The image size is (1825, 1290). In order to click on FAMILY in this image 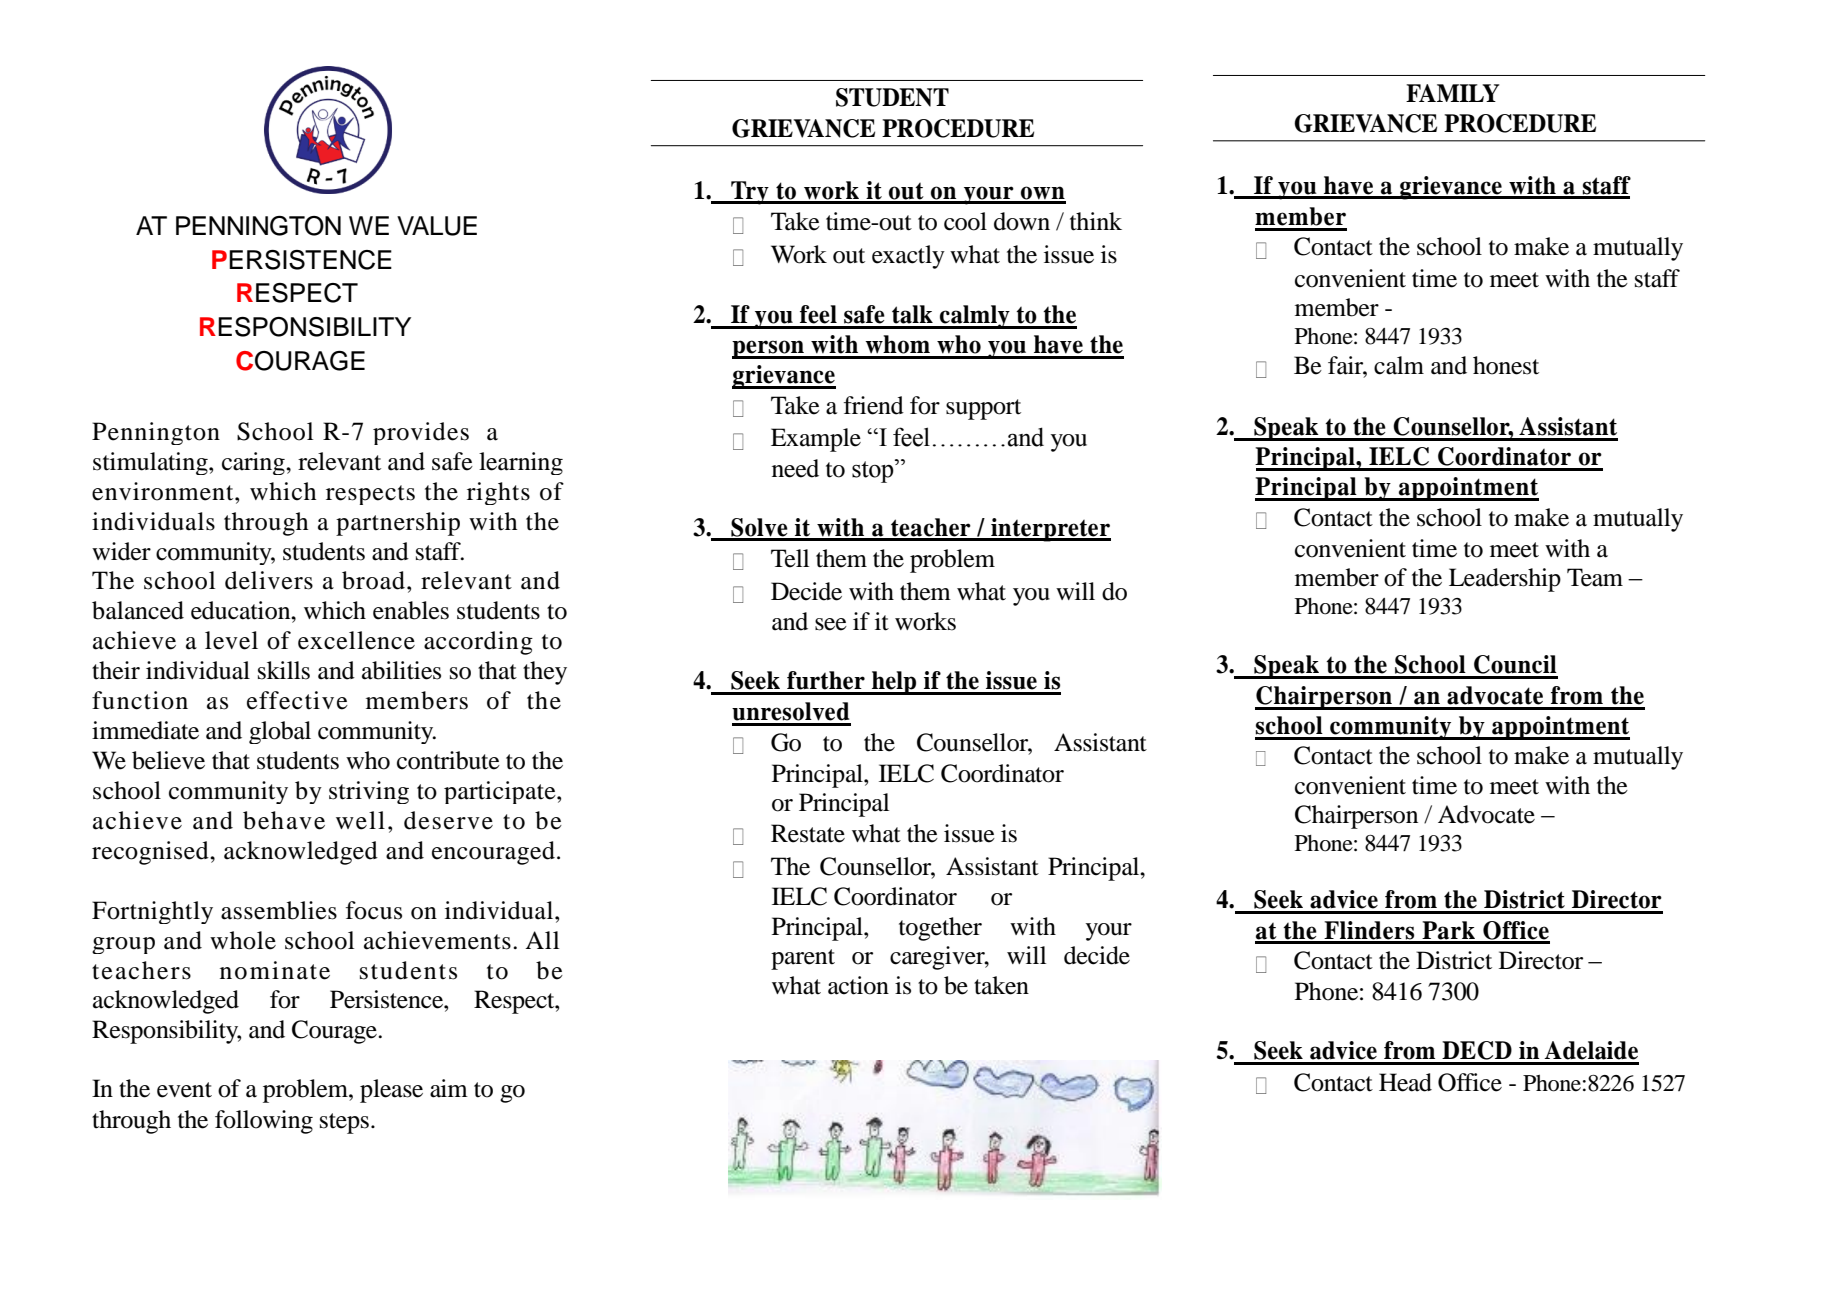, I will do `click(1453, 93)`.
